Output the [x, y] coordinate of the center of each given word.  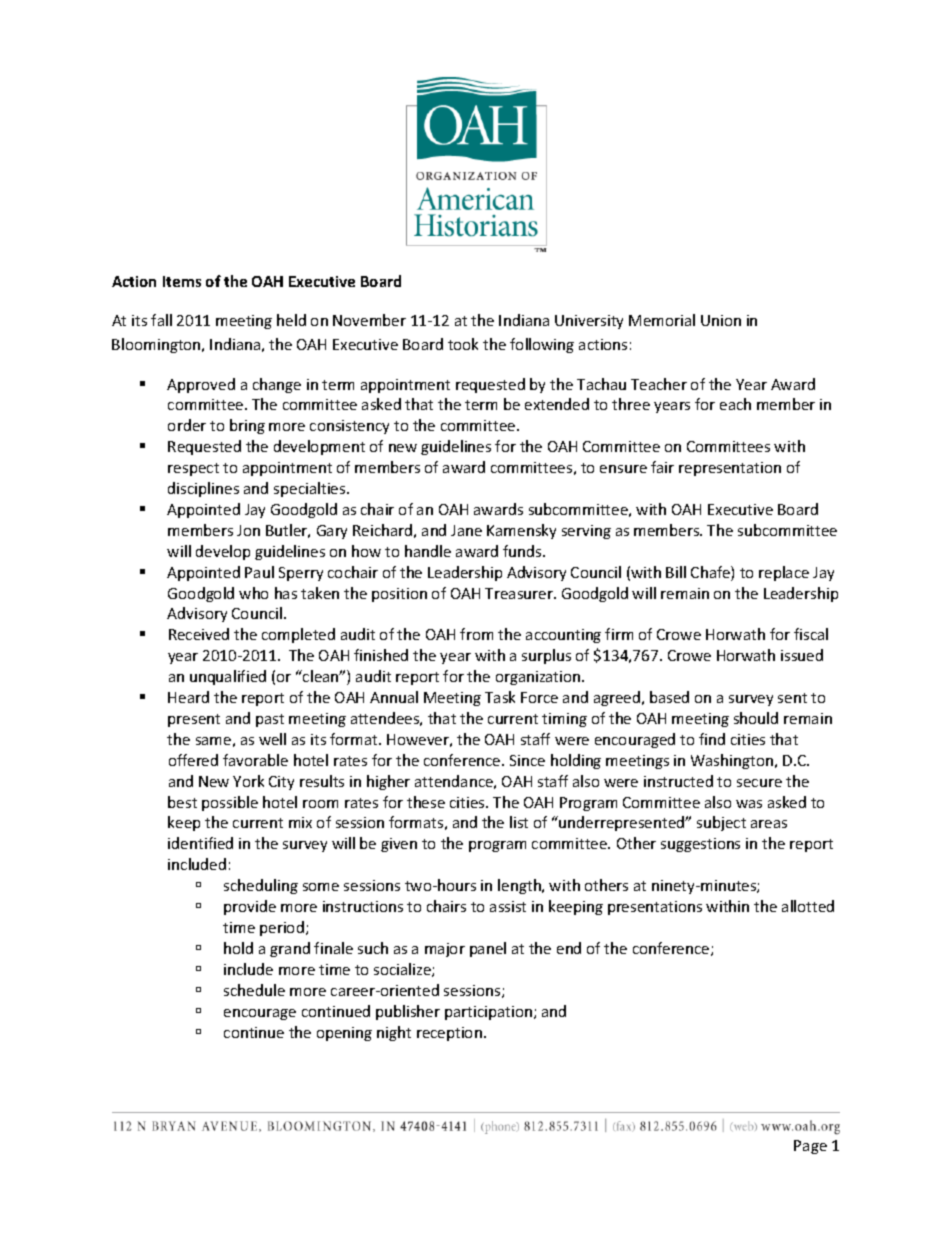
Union [721, 320]
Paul [259, 572]
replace [784, 573]
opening [344, 1034]
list [519, 822]
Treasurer [520, 593]
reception [449, 1034]
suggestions [700, 845]
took [463, 344]
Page [810, 1147]
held [291, 320]
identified [200, 843]
